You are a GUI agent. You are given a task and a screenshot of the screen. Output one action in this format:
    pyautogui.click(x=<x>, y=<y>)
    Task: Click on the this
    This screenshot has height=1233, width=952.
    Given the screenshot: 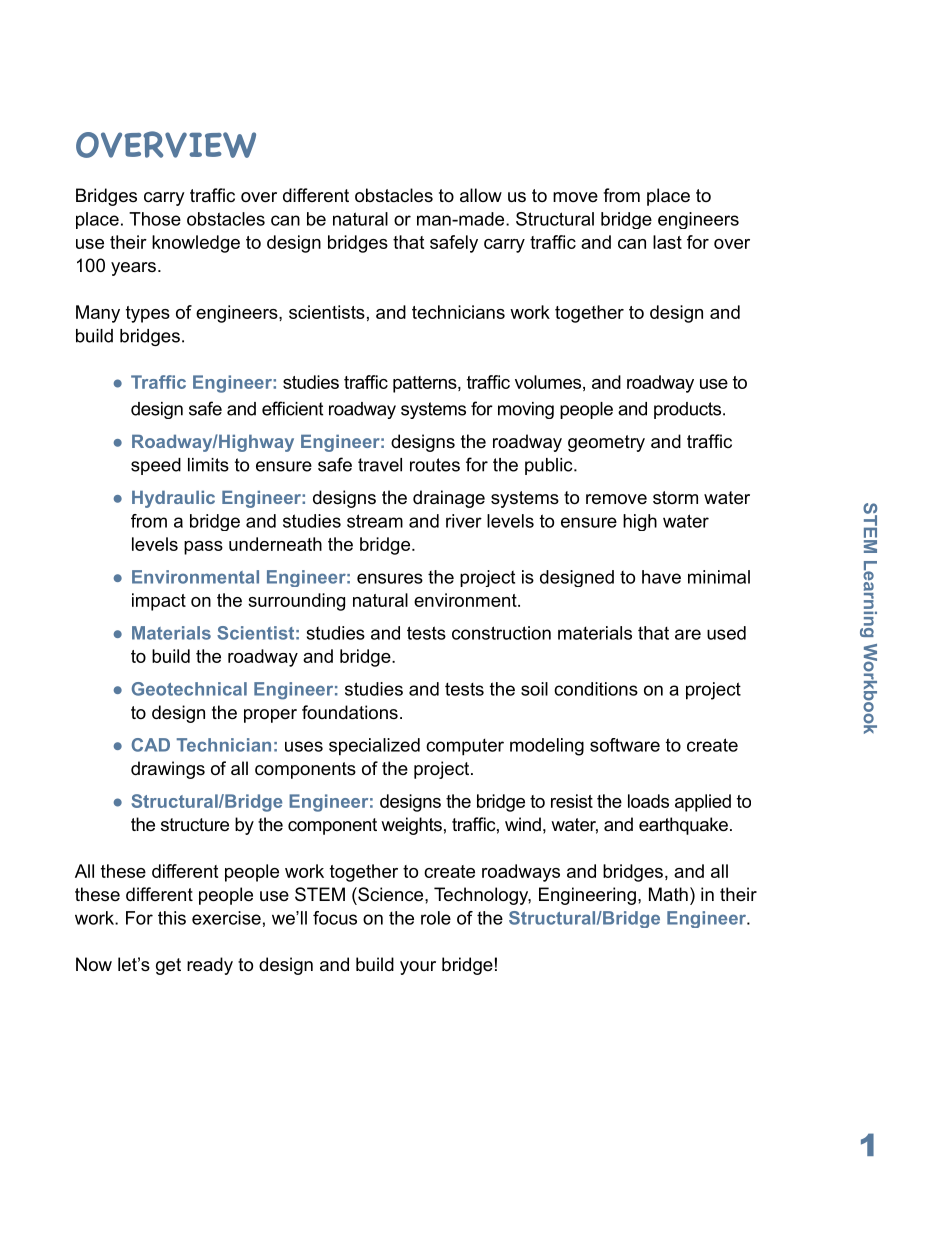 What is the action you would take?
    pyautogui.click(x=172, y=918)
